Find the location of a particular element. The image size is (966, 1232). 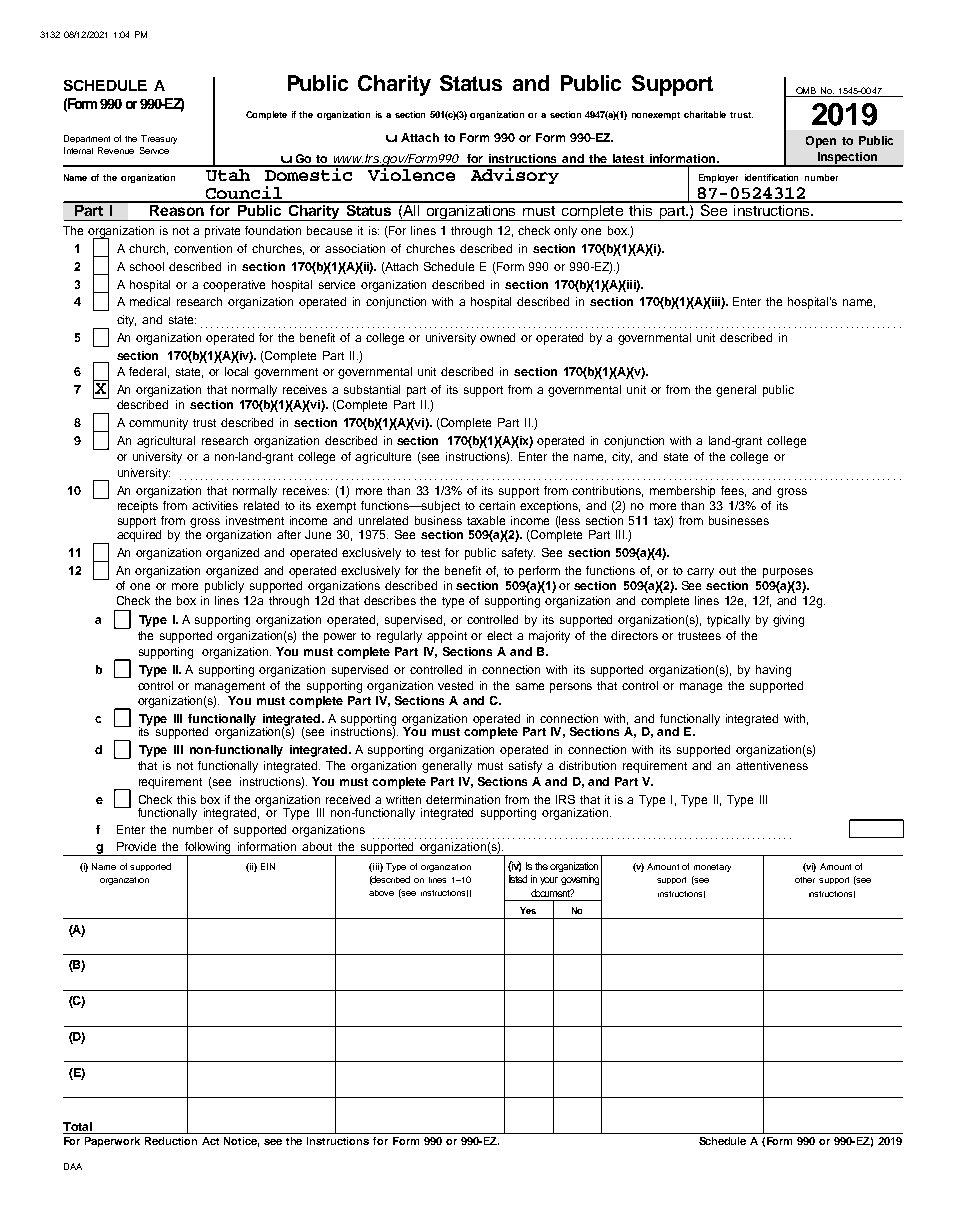

fees is located at coordinates (733, 491).
